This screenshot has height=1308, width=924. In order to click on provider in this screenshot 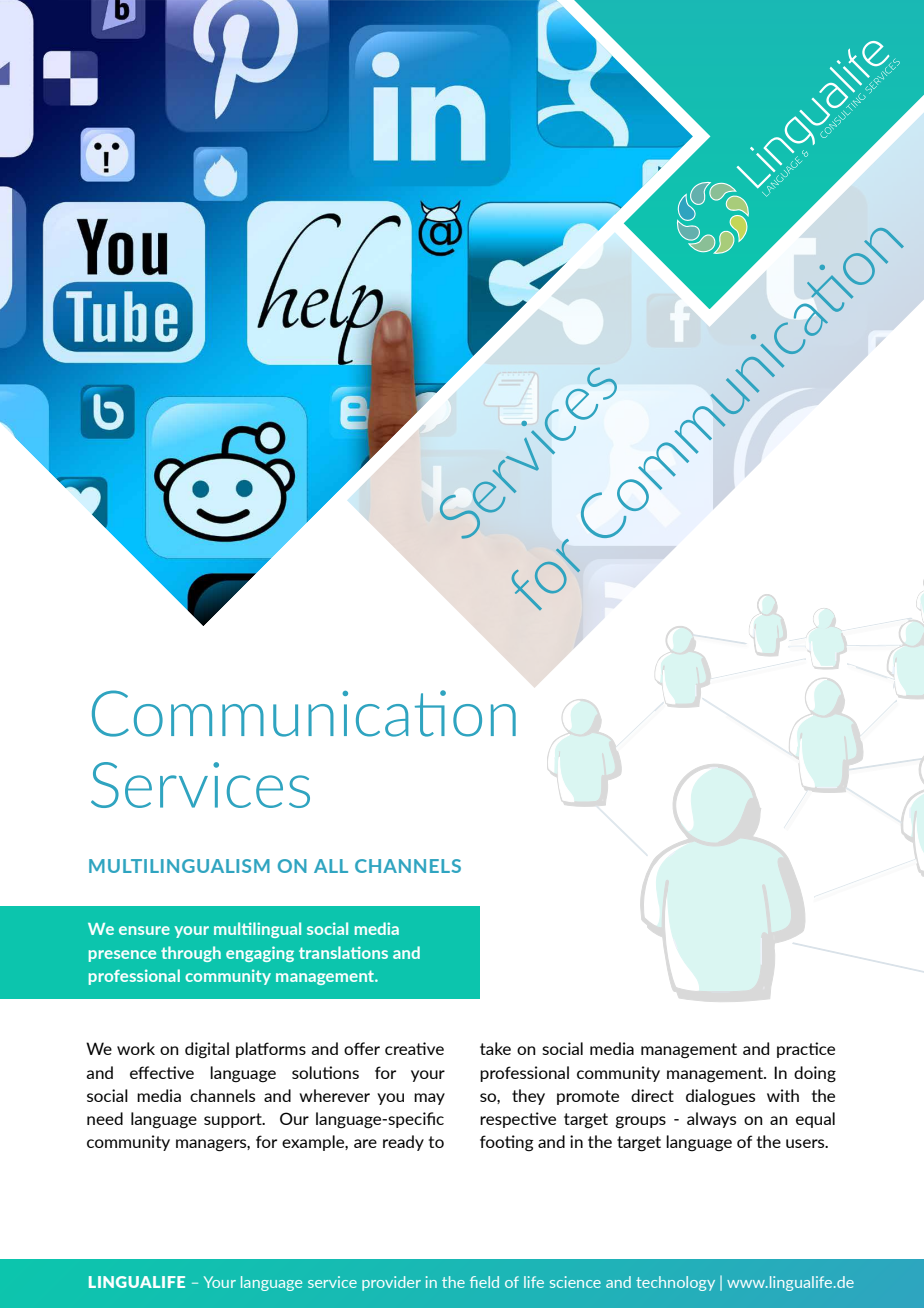, I will do `click(391, 1283)`.
